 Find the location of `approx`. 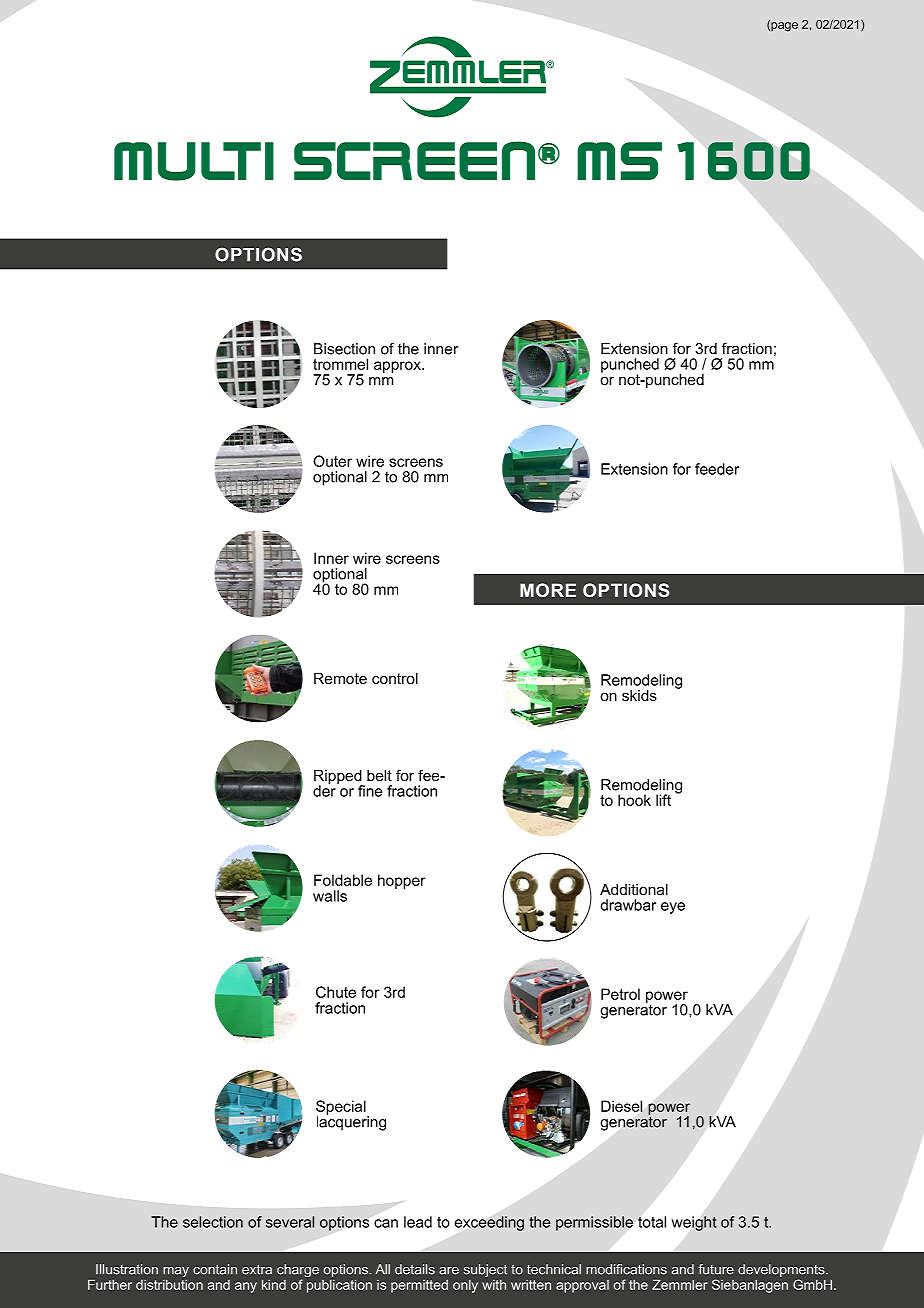

approx is located at coordinates (398, 367).
